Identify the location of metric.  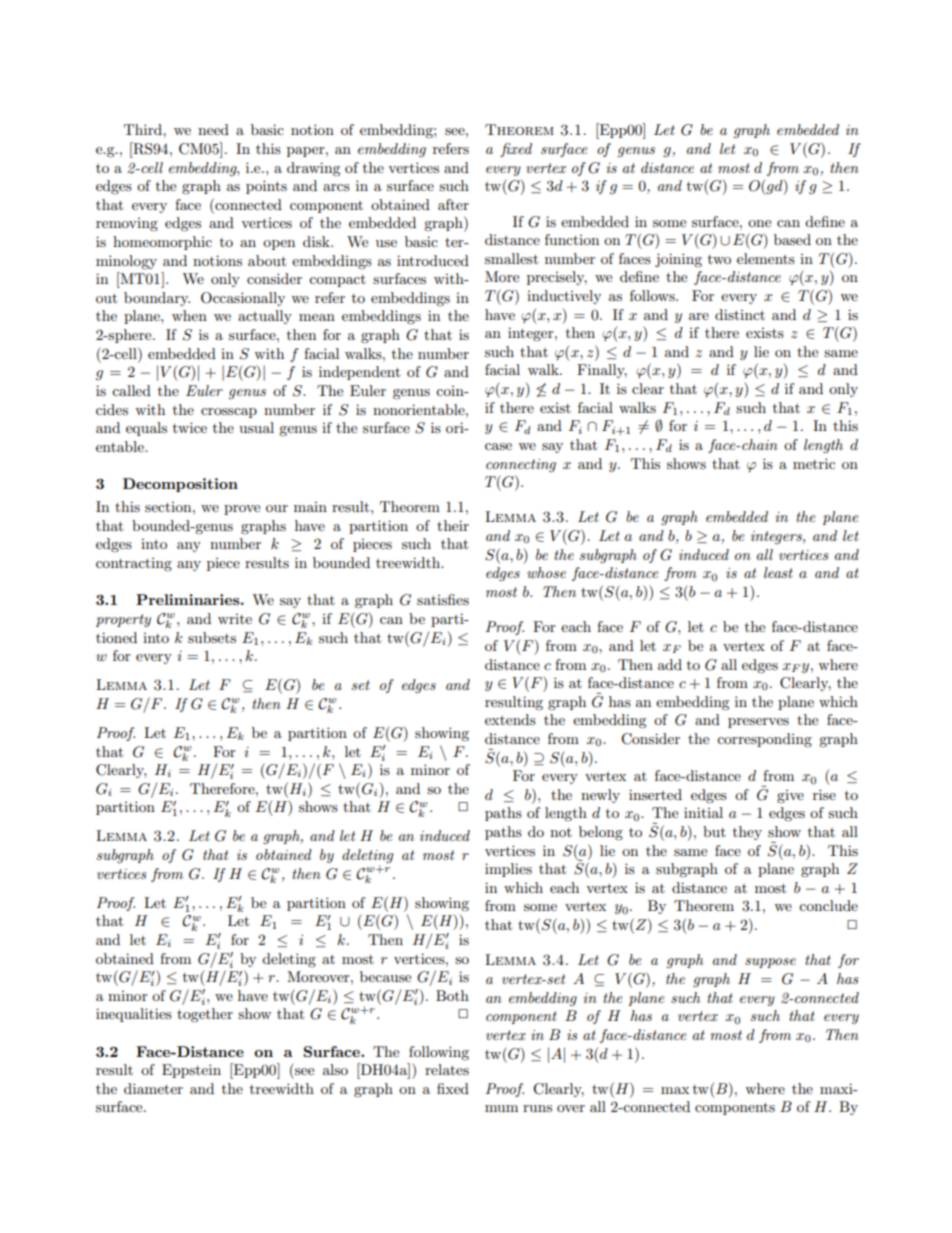
(814, 463).
